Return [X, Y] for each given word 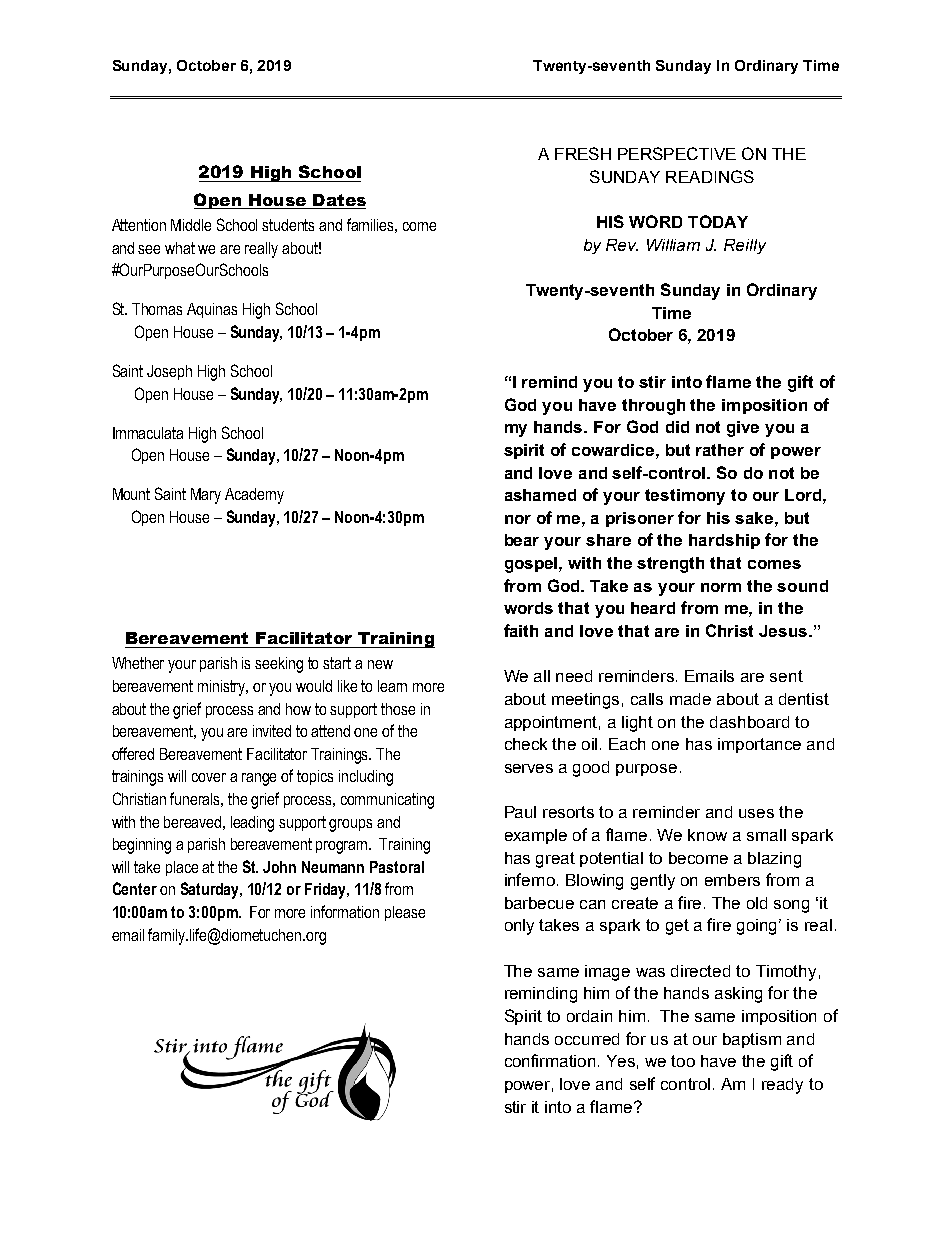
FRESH [583, 153]
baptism [752, 1040]
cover [209, 777]
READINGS [710, 176]
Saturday [211, 890]
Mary [206, 496]
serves [529, 768]
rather [720, 450]
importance [759, 745]
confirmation [550, 1060]
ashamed [540, 495]
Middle [191, 225]
